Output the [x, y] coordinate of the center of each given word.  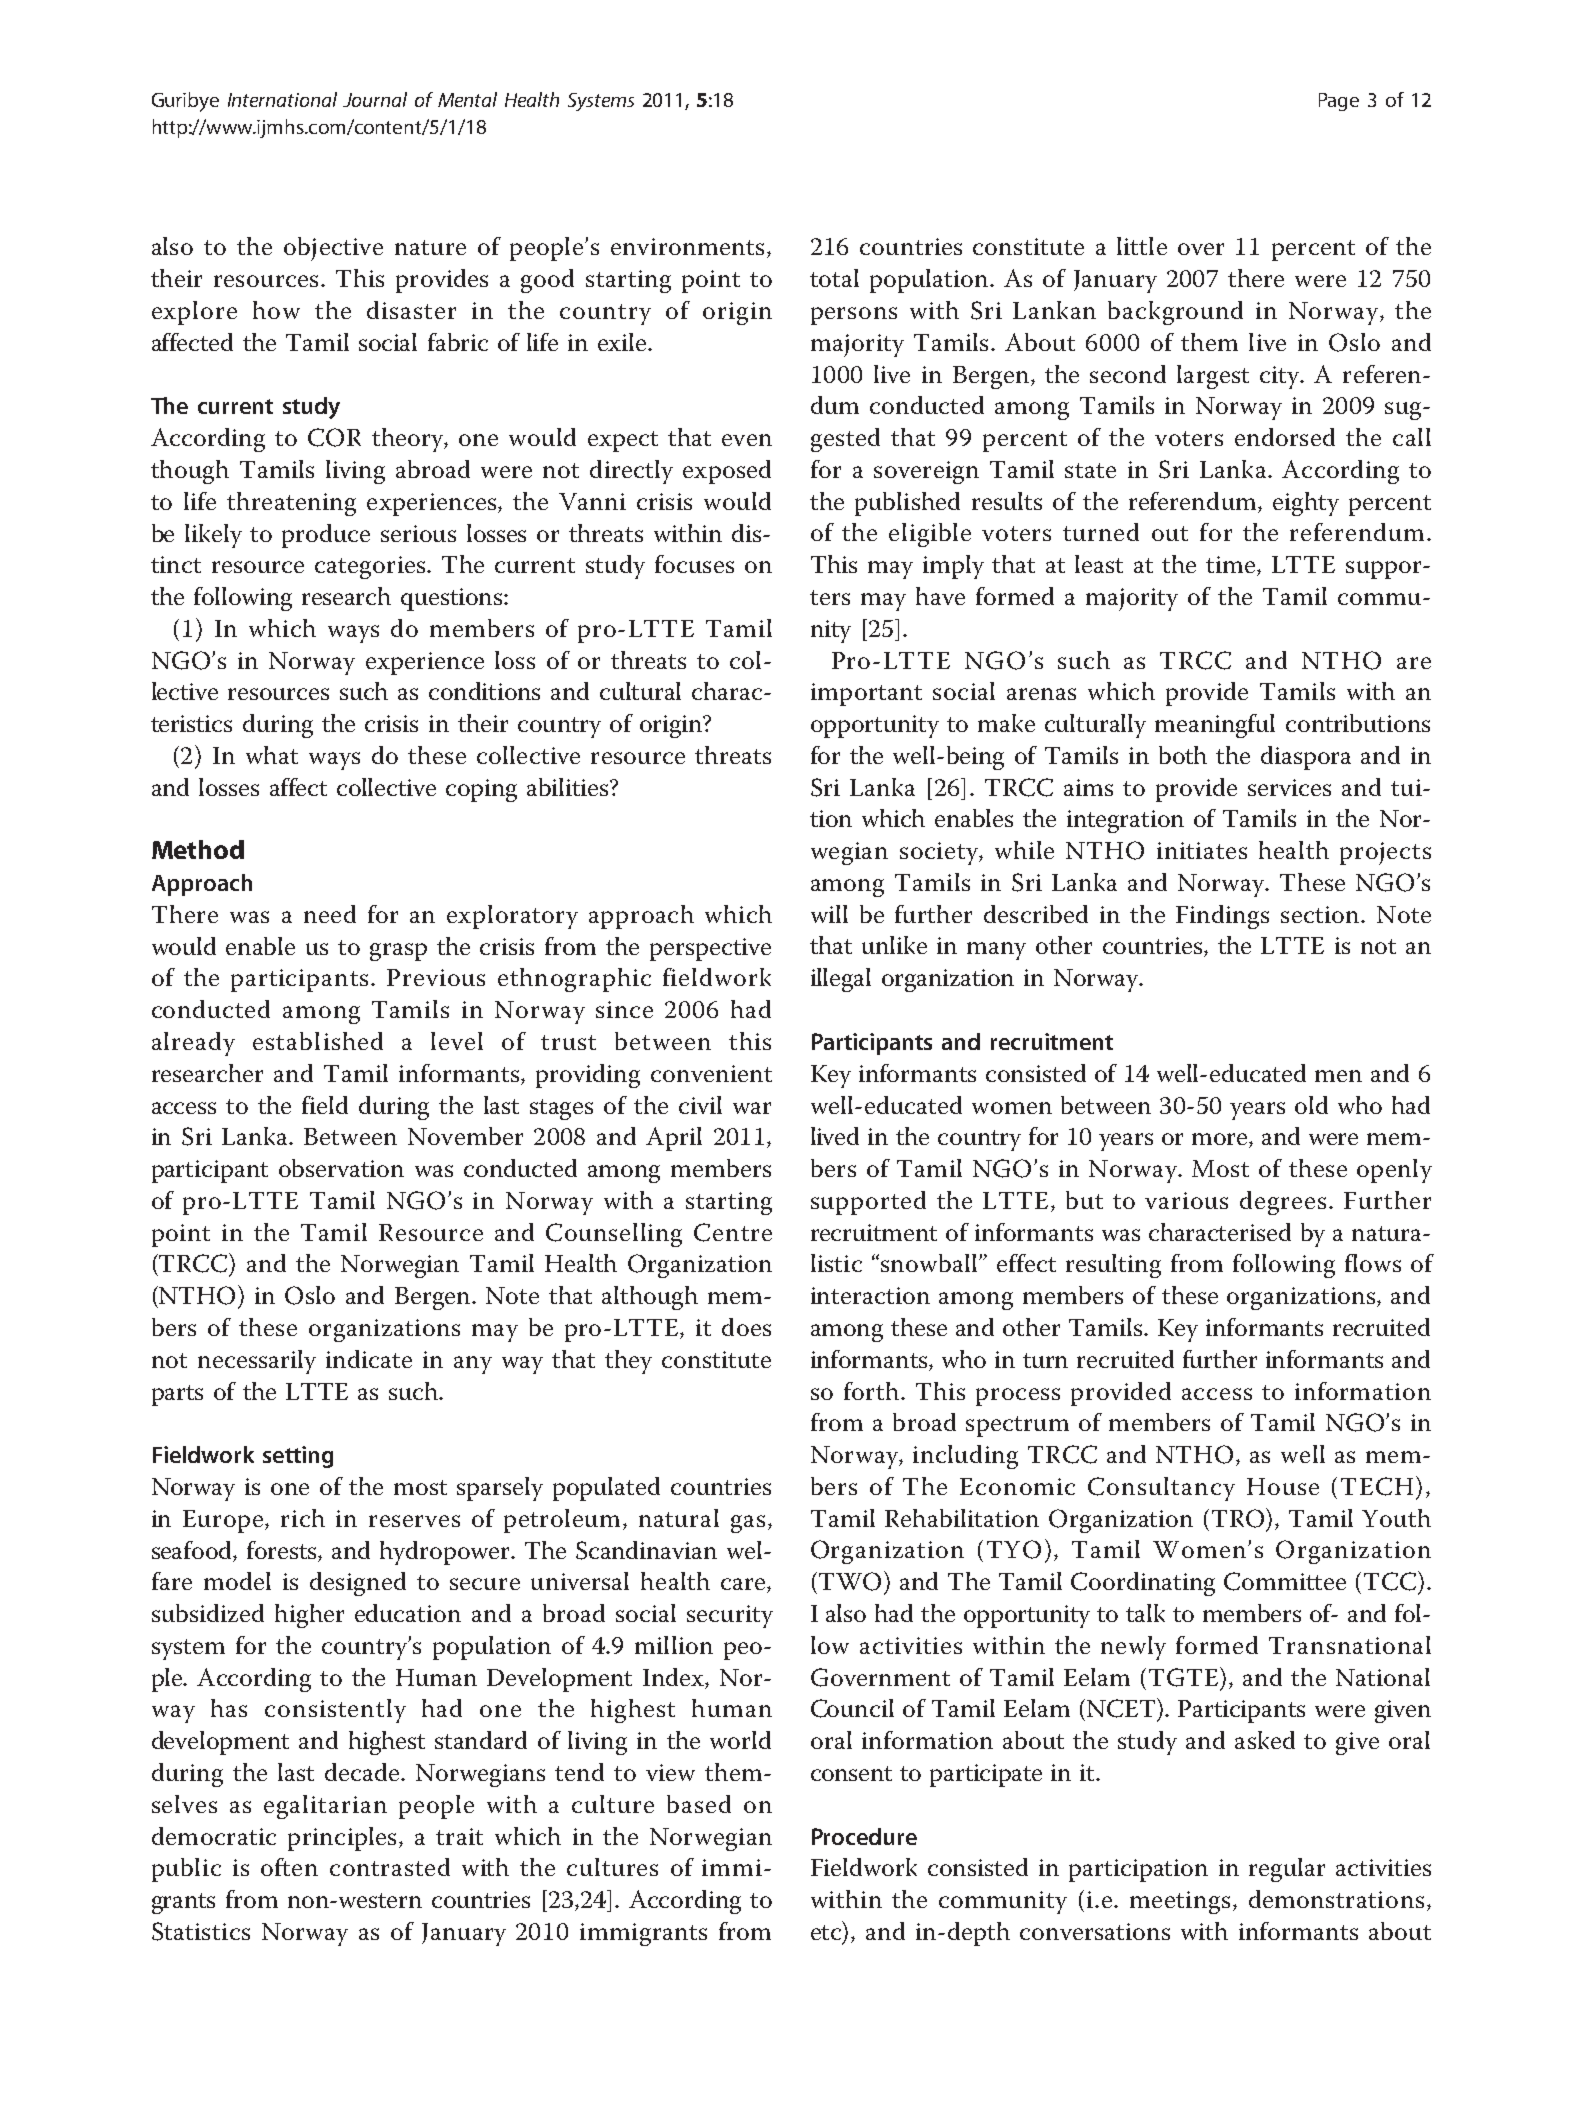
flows [1373, 1263]
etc [827, 1932]
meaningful [1215, 726]
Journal [375, 99]
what [272, 755]
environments [689, 248]
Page [1339, 102]
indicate [369, 1359]
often [289, 1867]
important [866, 694]
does [746, 1327]
